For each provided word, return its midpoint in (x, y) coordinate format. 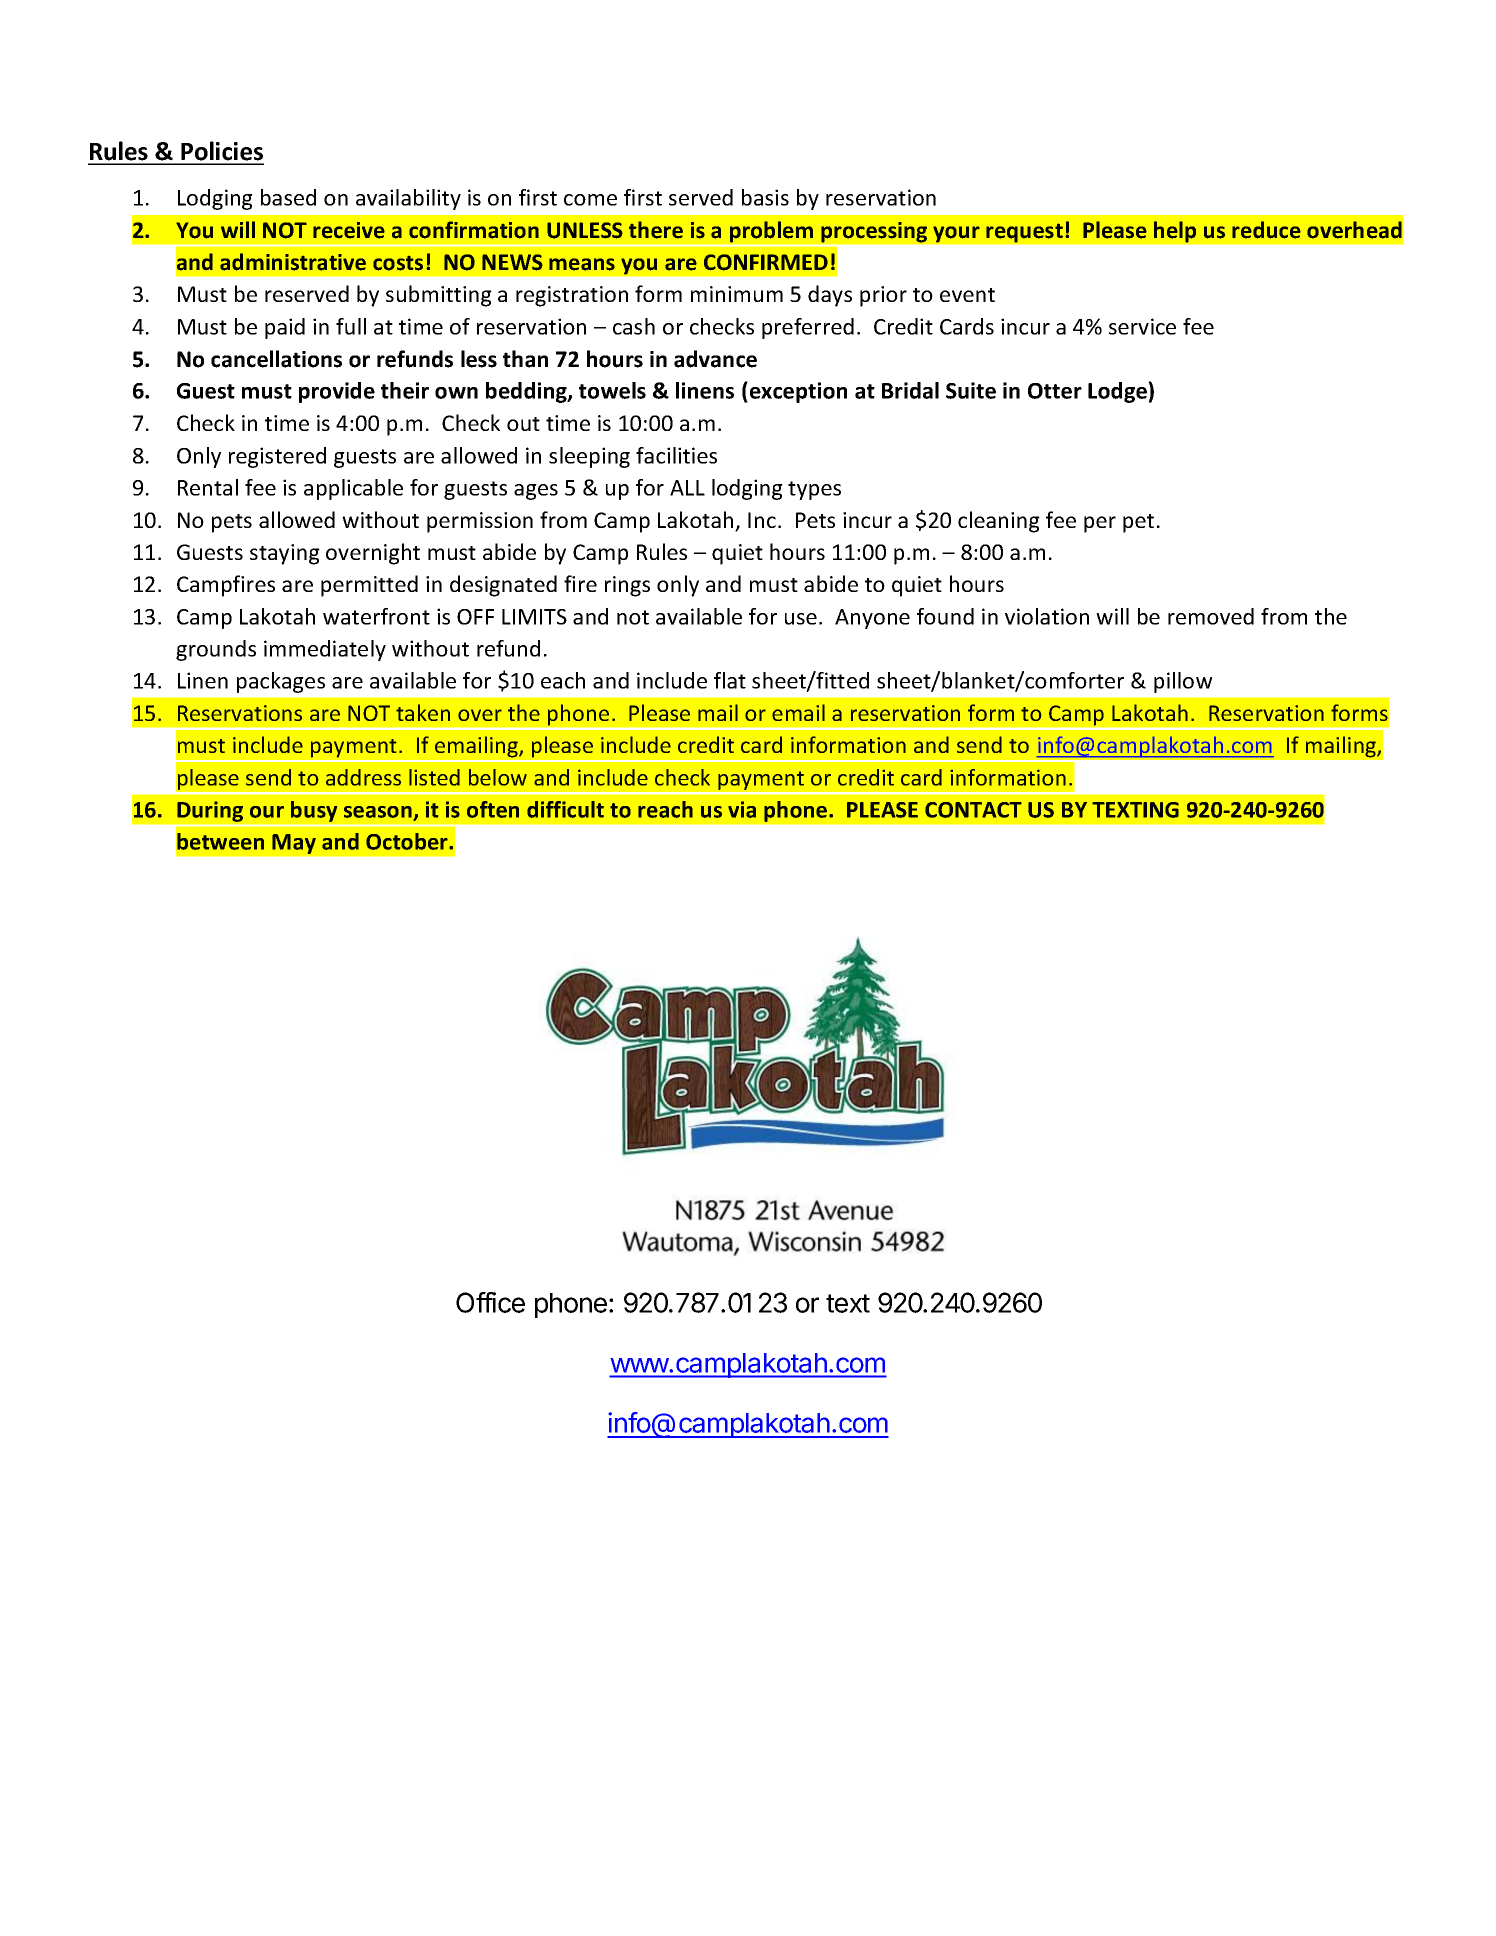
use (801, 619)
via (742, 809)
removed (1211, 616)
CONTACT (973, 810)
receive (349, 230)
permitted (369, 586)
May (294, 844)
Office (490, 1302)
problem (771, 232)
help (1175, 232)
